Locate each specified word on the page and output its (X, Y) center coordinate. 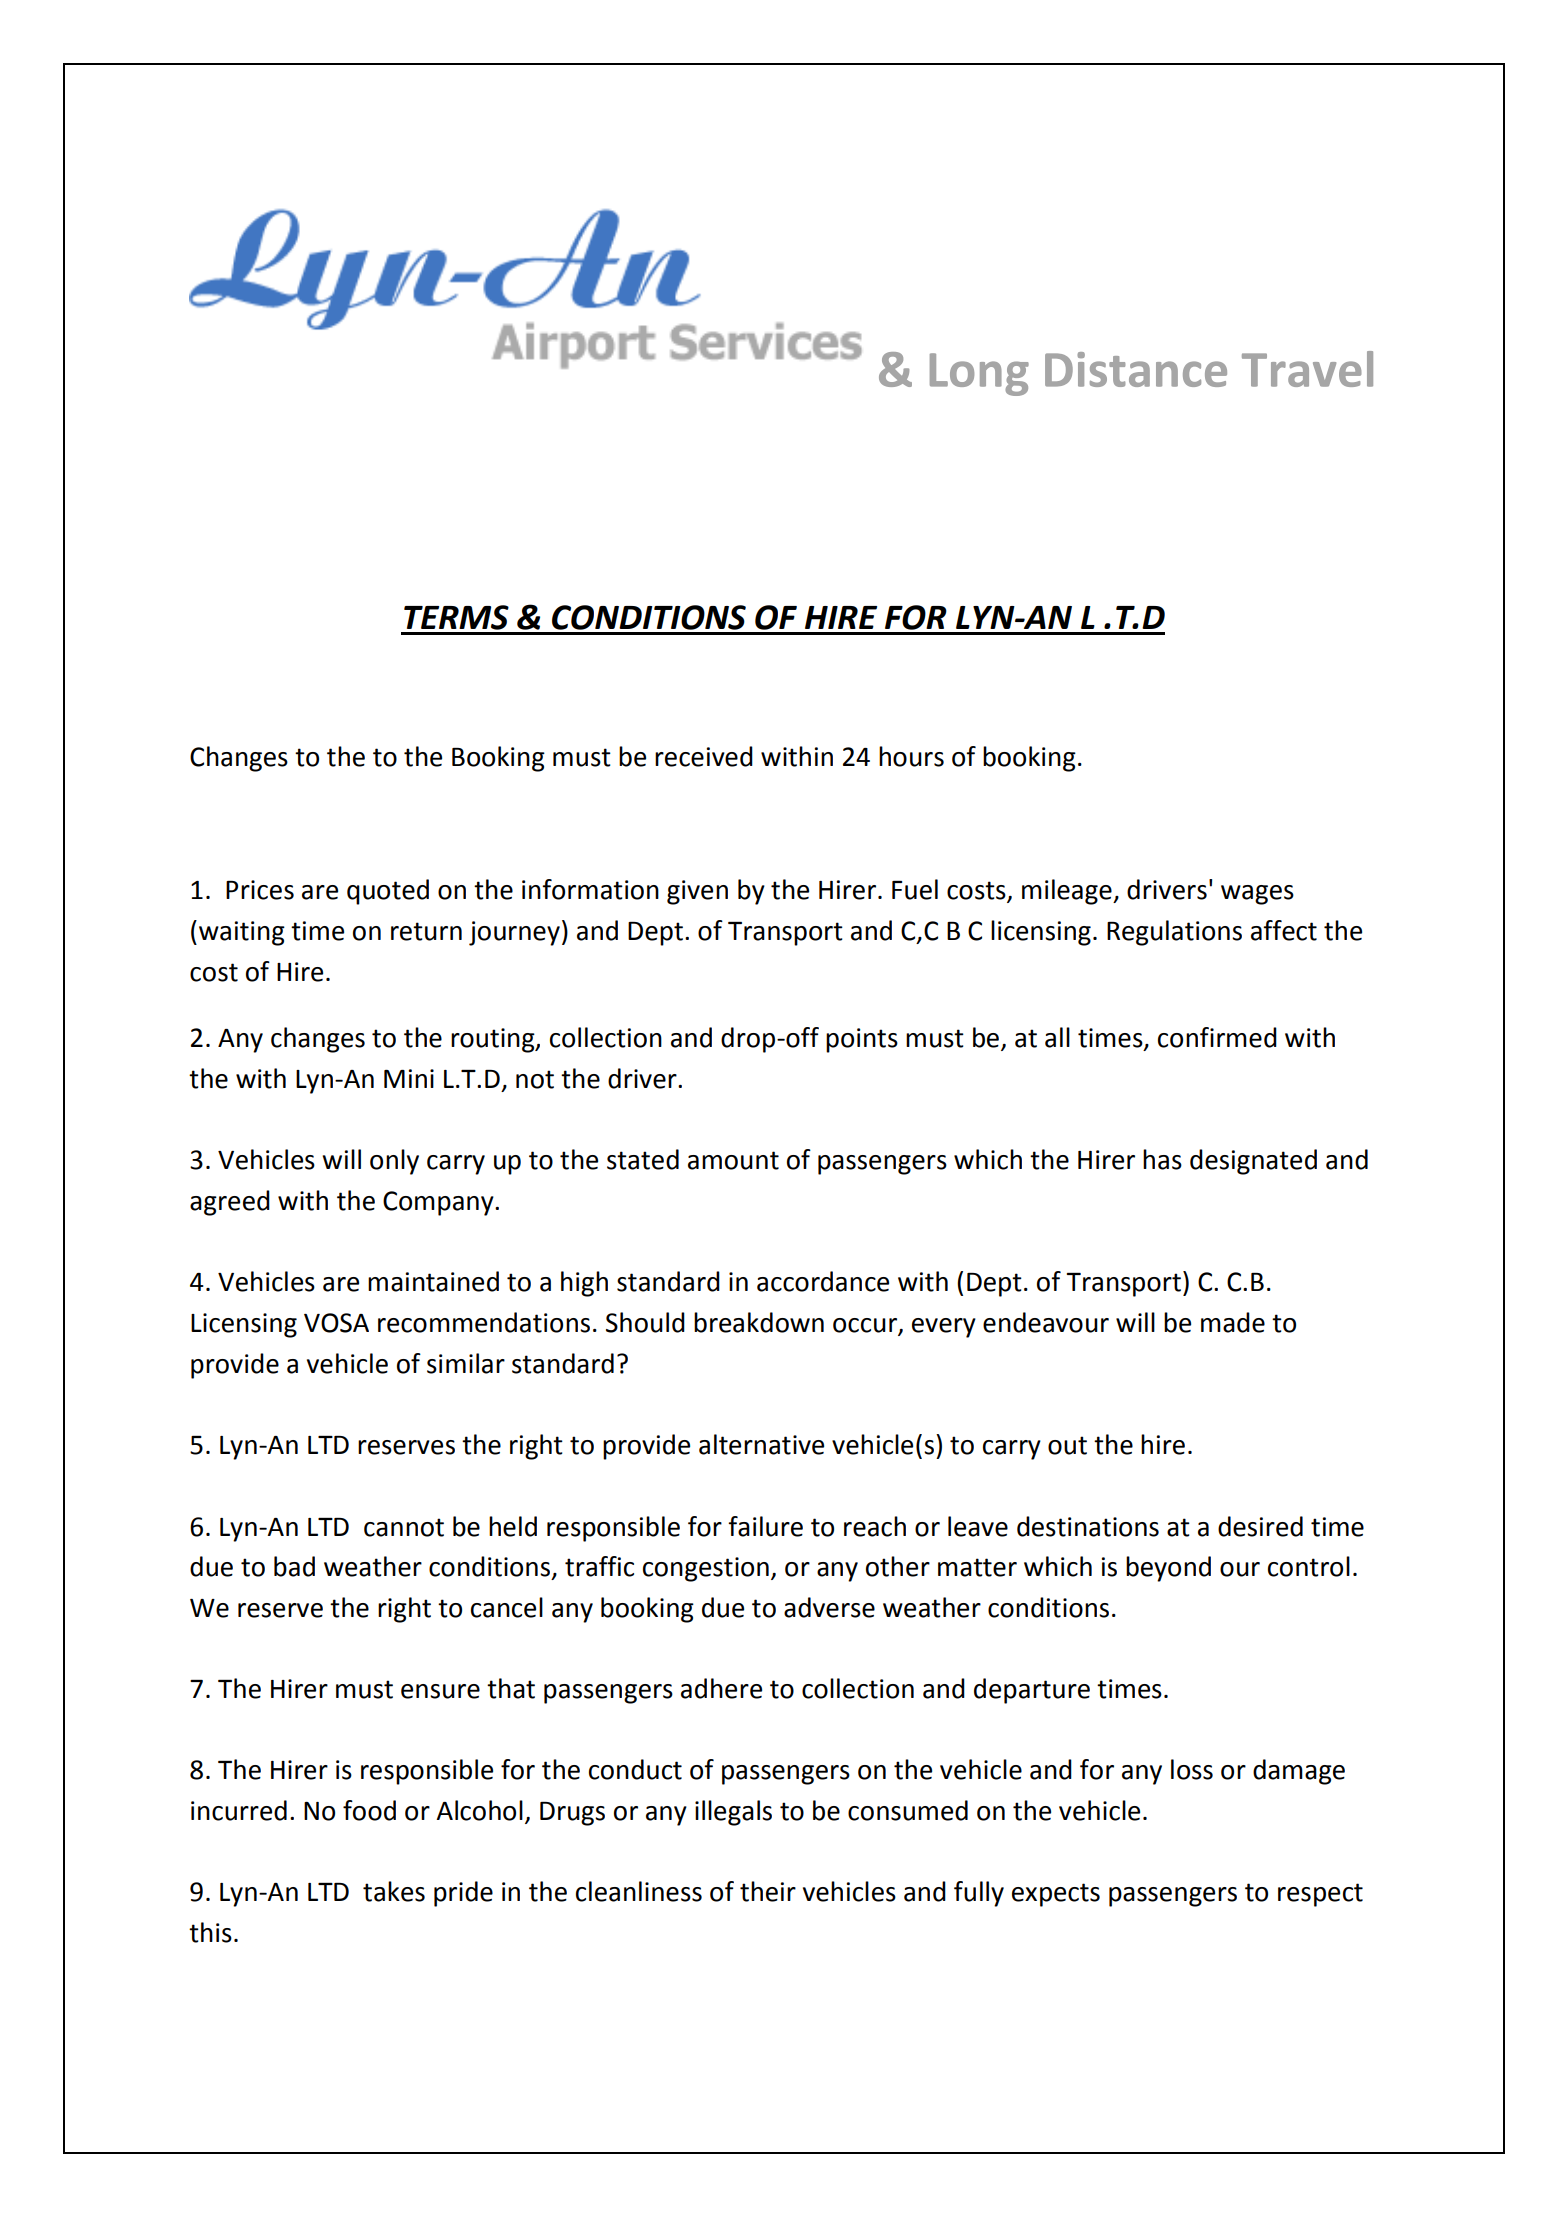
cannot (404, 1527)
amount (733, 1160)
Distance (1136, 369)
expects (1056, 1895)
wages (1257, 895)
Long (979, 374)
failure (765, 1526)
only (394, 1162)
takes (394, 1891)
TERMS (456, 617)
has (1162, 1159)
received (704, 756)
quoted (388, 892)
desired (1260, 1526)
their (768, 1891)
